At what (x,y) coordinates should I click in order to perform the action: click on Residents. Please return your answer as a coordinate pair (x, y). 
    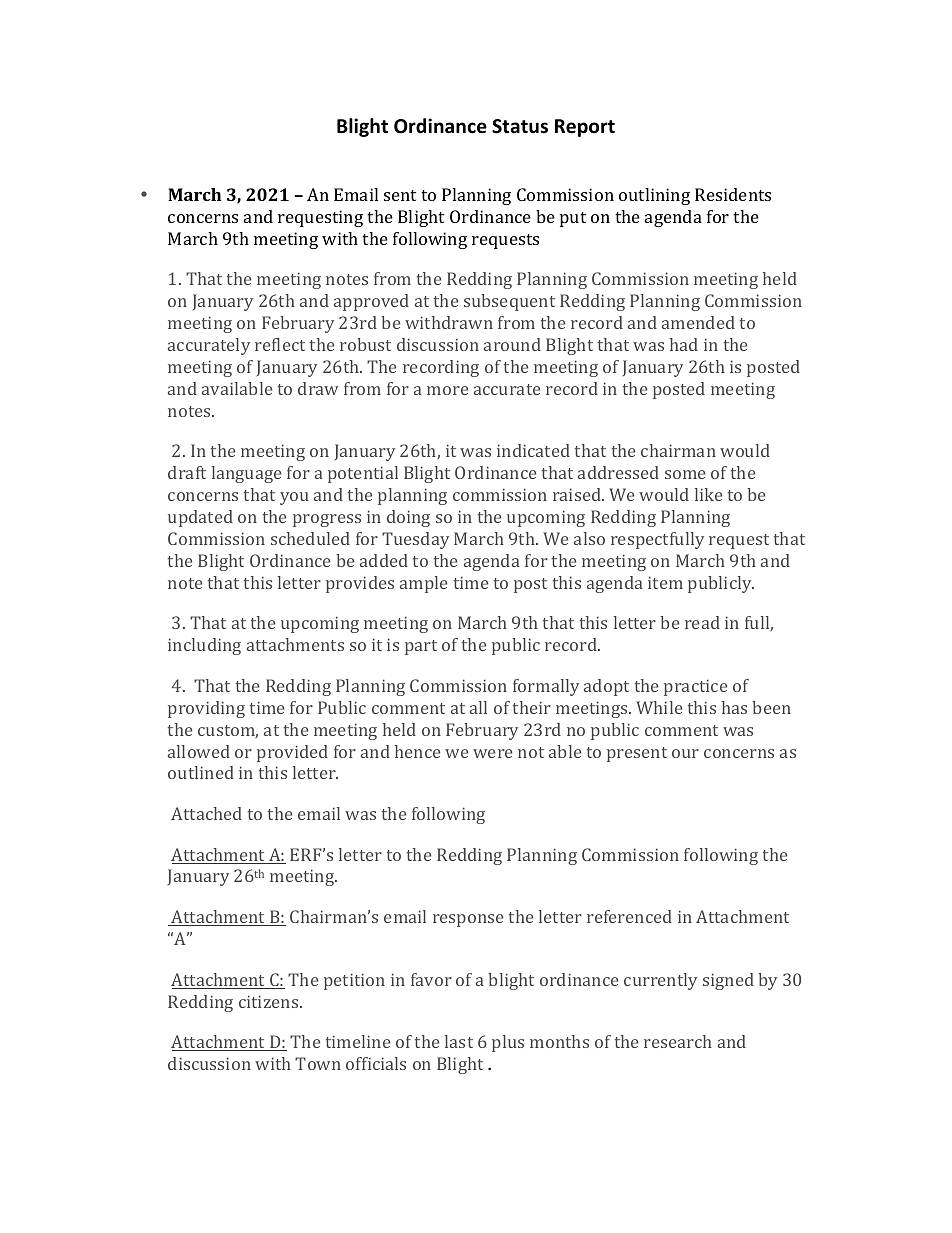
    Looking at the image, I should click on (733, 194).
